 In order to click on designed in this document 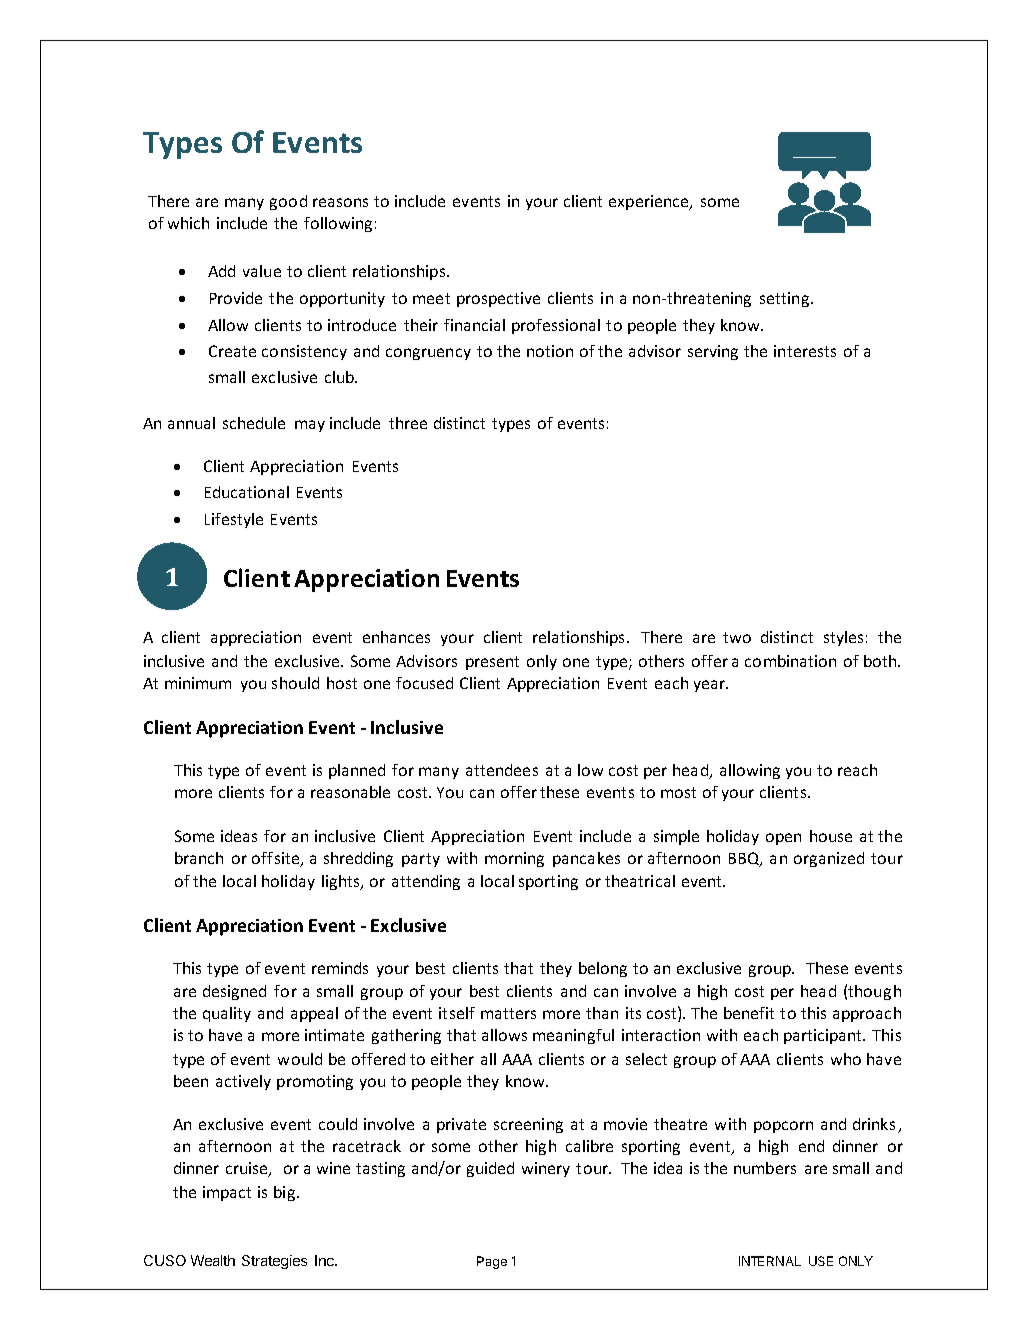, I will do `click(234, 992)`.
